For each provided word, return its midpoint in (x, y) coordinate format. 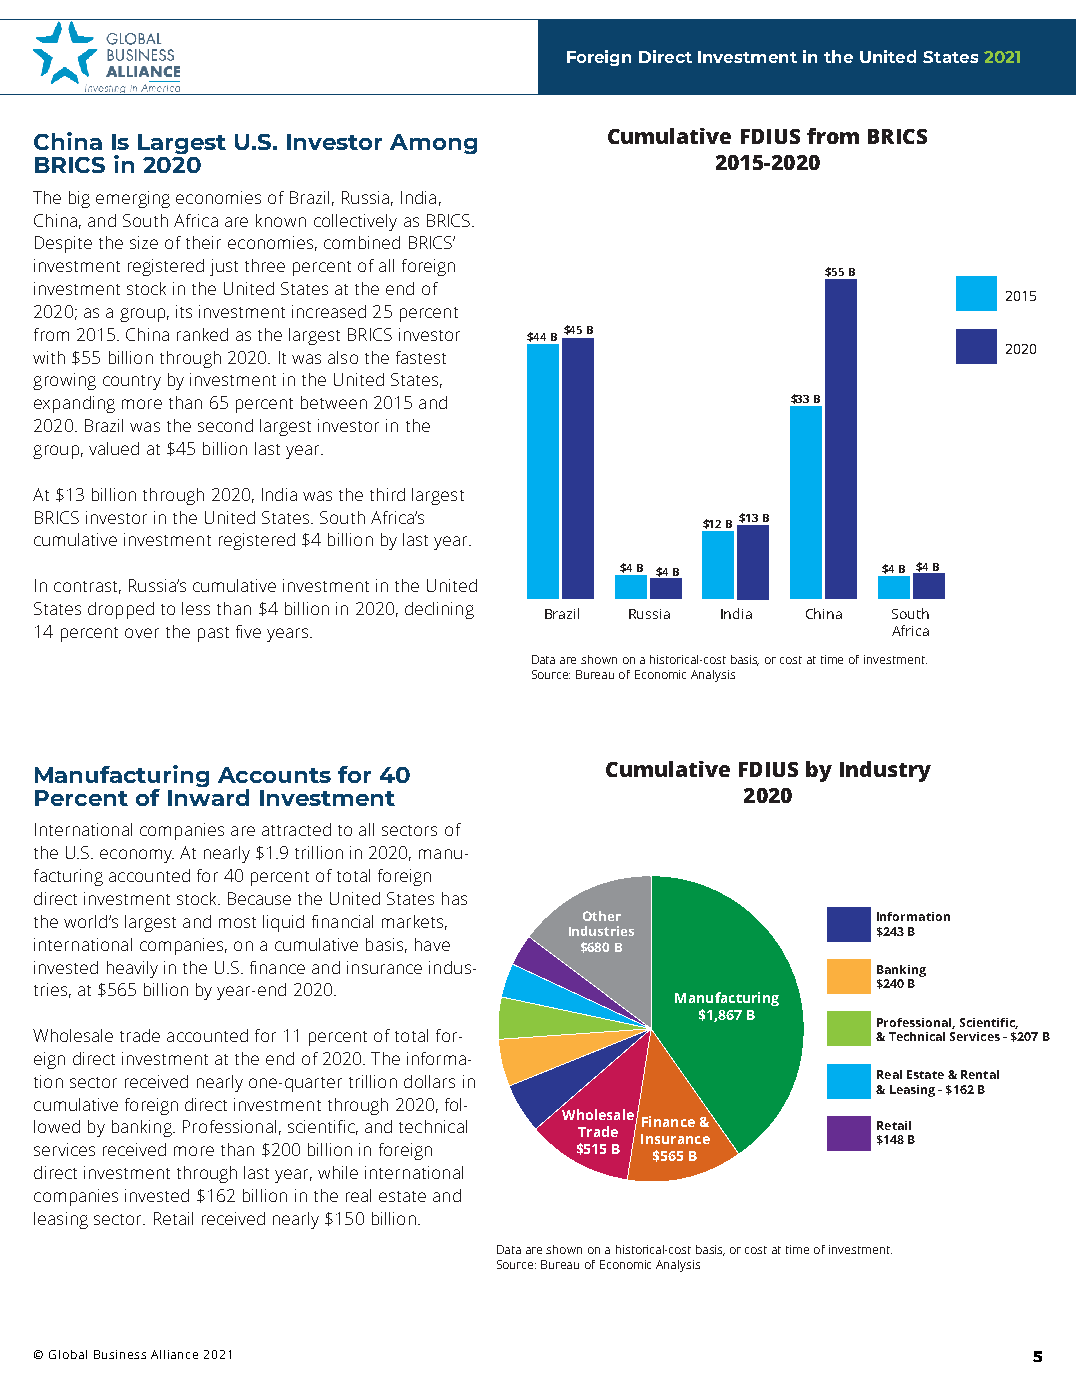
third (387, 494)
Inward (208, 797)
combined (362, 242)
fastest (421, 357)
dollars (429, 1081)
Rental (980, 1074)
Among (433, 144)
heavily (132, 969)
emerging (133, 199)
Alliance (174, 1354)
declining (439, 610)
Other (602, 916)
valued (114, 448)
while (338, 1172)
